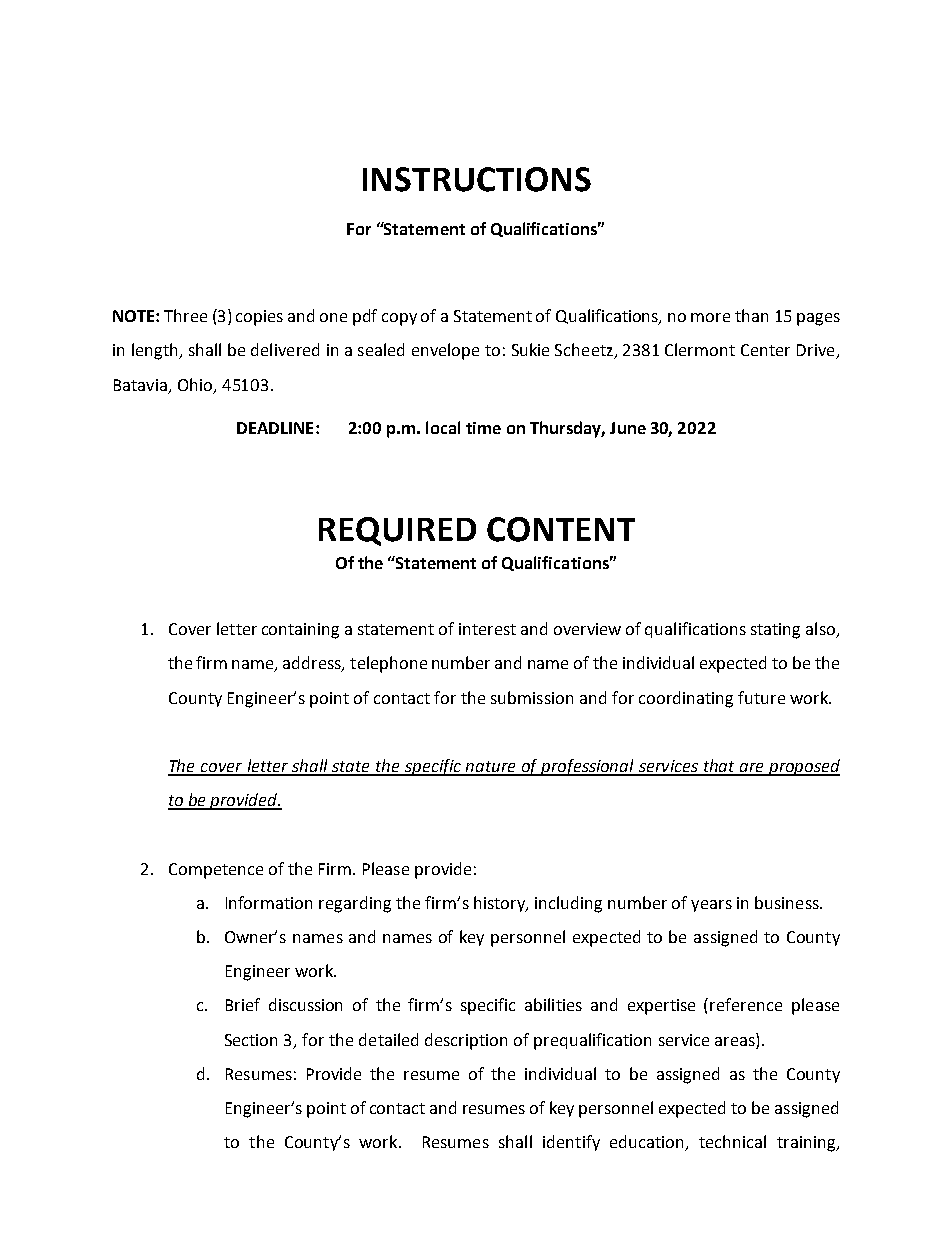 This screenshot has width=952, height=1233. What do you see at coordinates (185, 315) in the screenshot?
I see `Three` at bounding box center [185, 315].
